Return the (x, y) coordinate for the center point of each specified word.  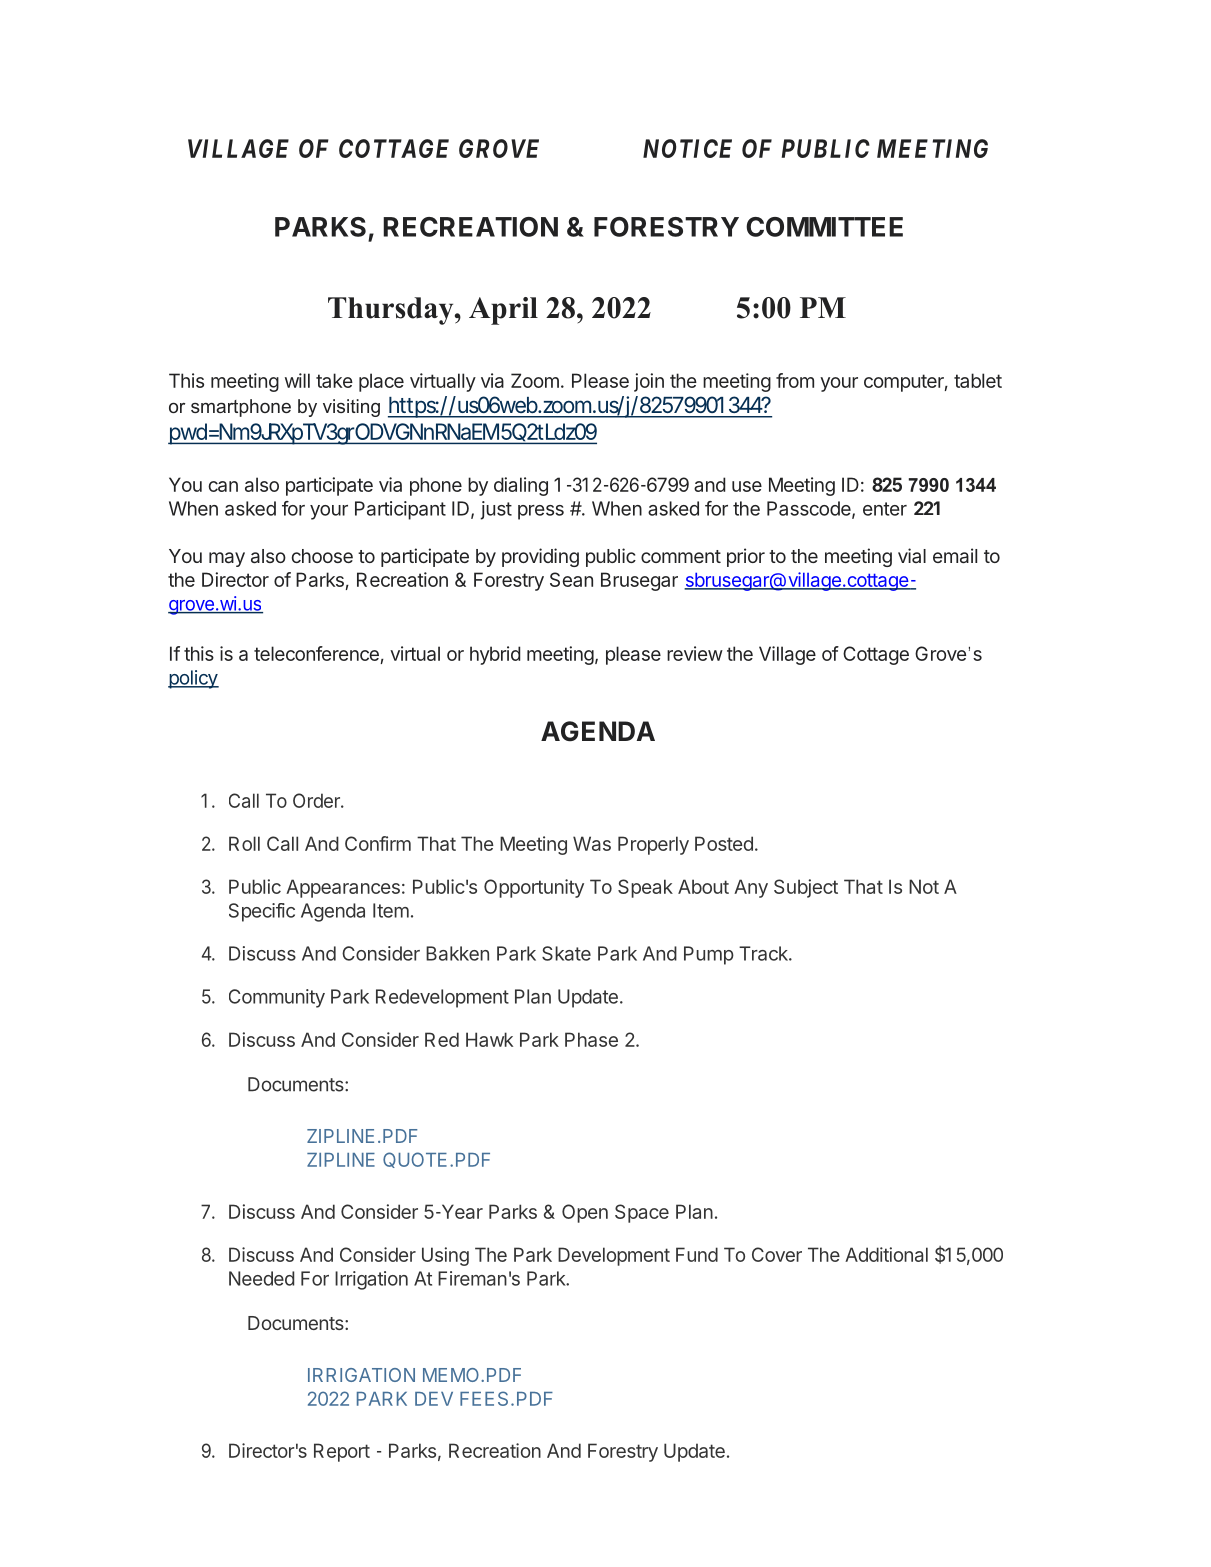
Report (342, 1452)
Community (277, 998)
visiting (351, 408)
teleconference (316, 653)
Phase (591, 1039)
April (503, 311)
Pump (709, 955)
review (695, 653)
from (795, 380)
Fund (697, 1254)
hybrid (495, 655)
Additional (886, 1254)
